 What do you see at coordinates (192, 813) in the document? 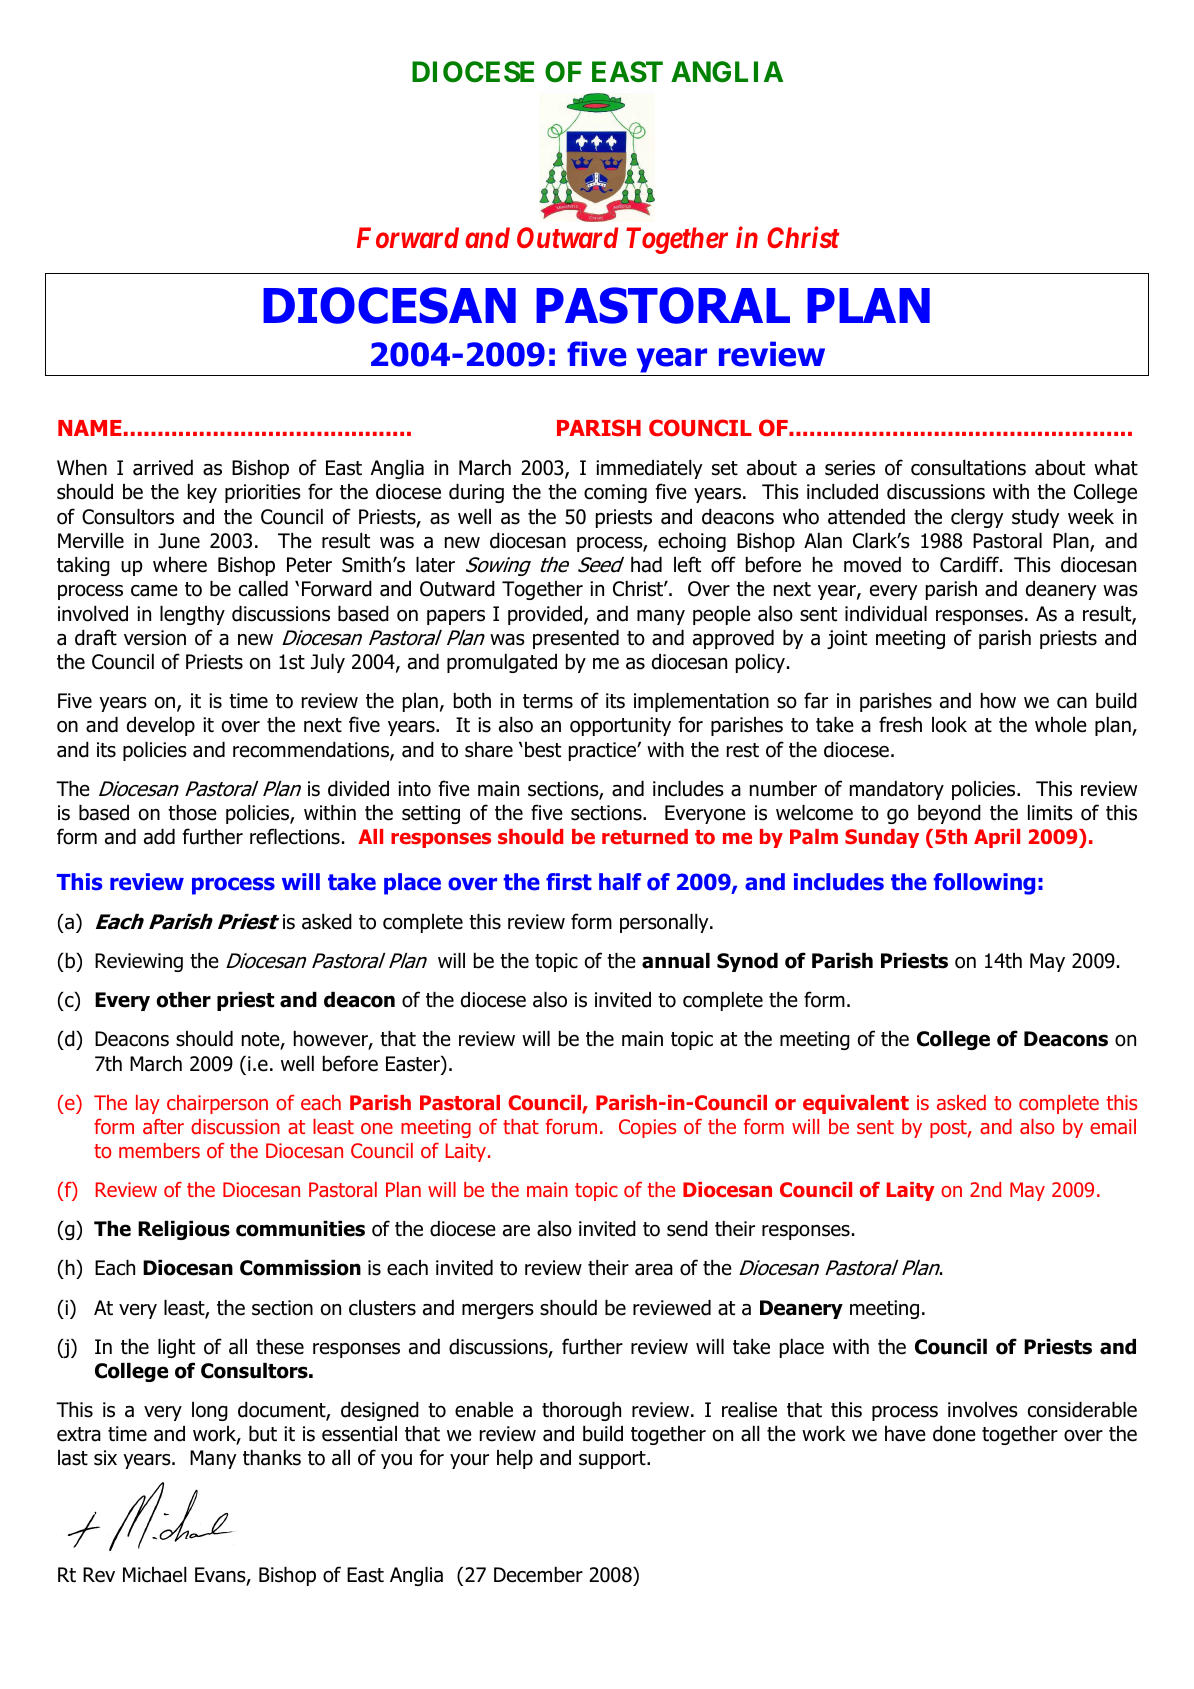
I see `those` at bounding box center [192, 813].
